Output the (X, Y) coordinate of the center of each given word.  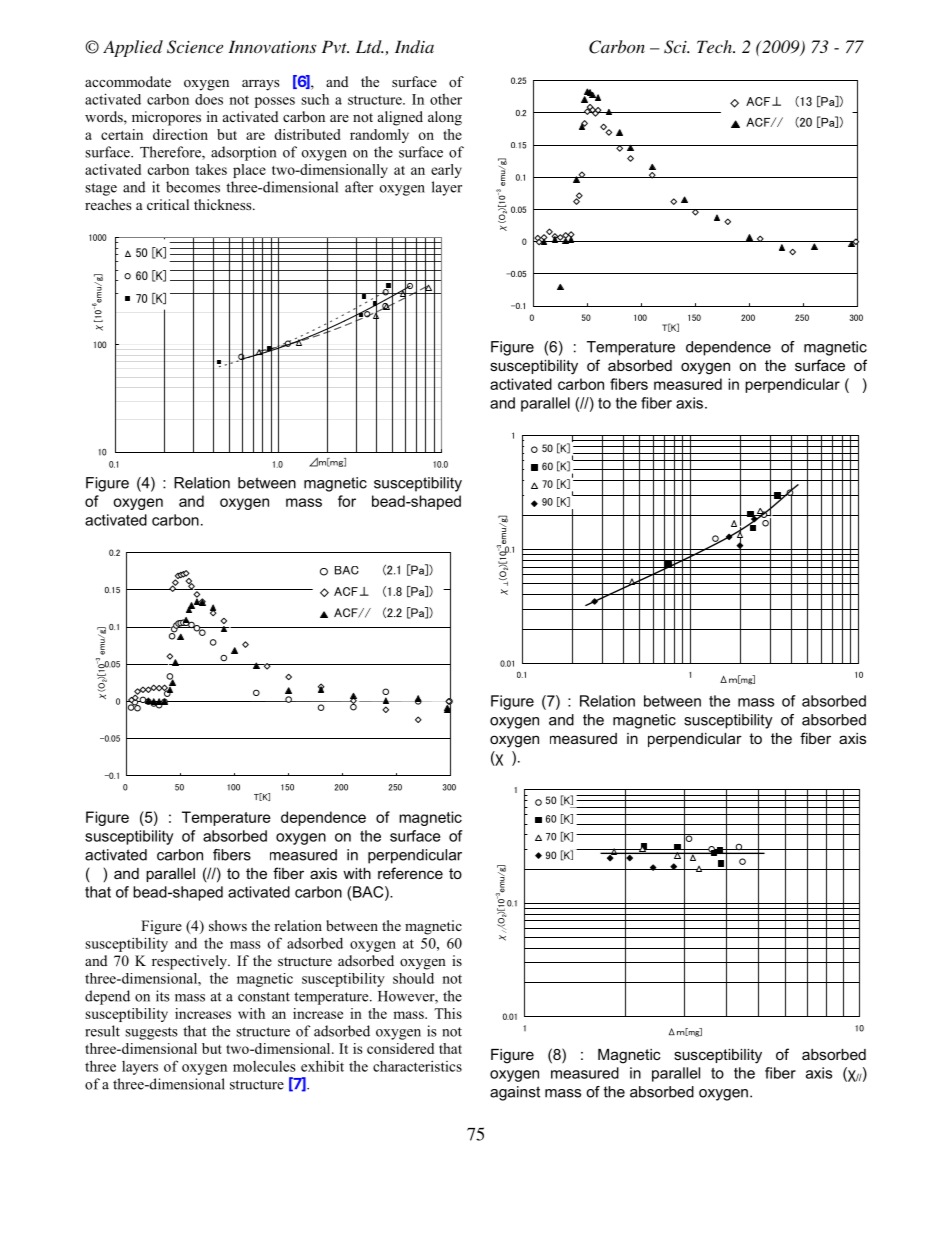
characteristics (417, 1066)
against (515, 1093)
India (414, 46)
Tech (715, 46)
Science (195, 47)
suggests (151, 1033)
